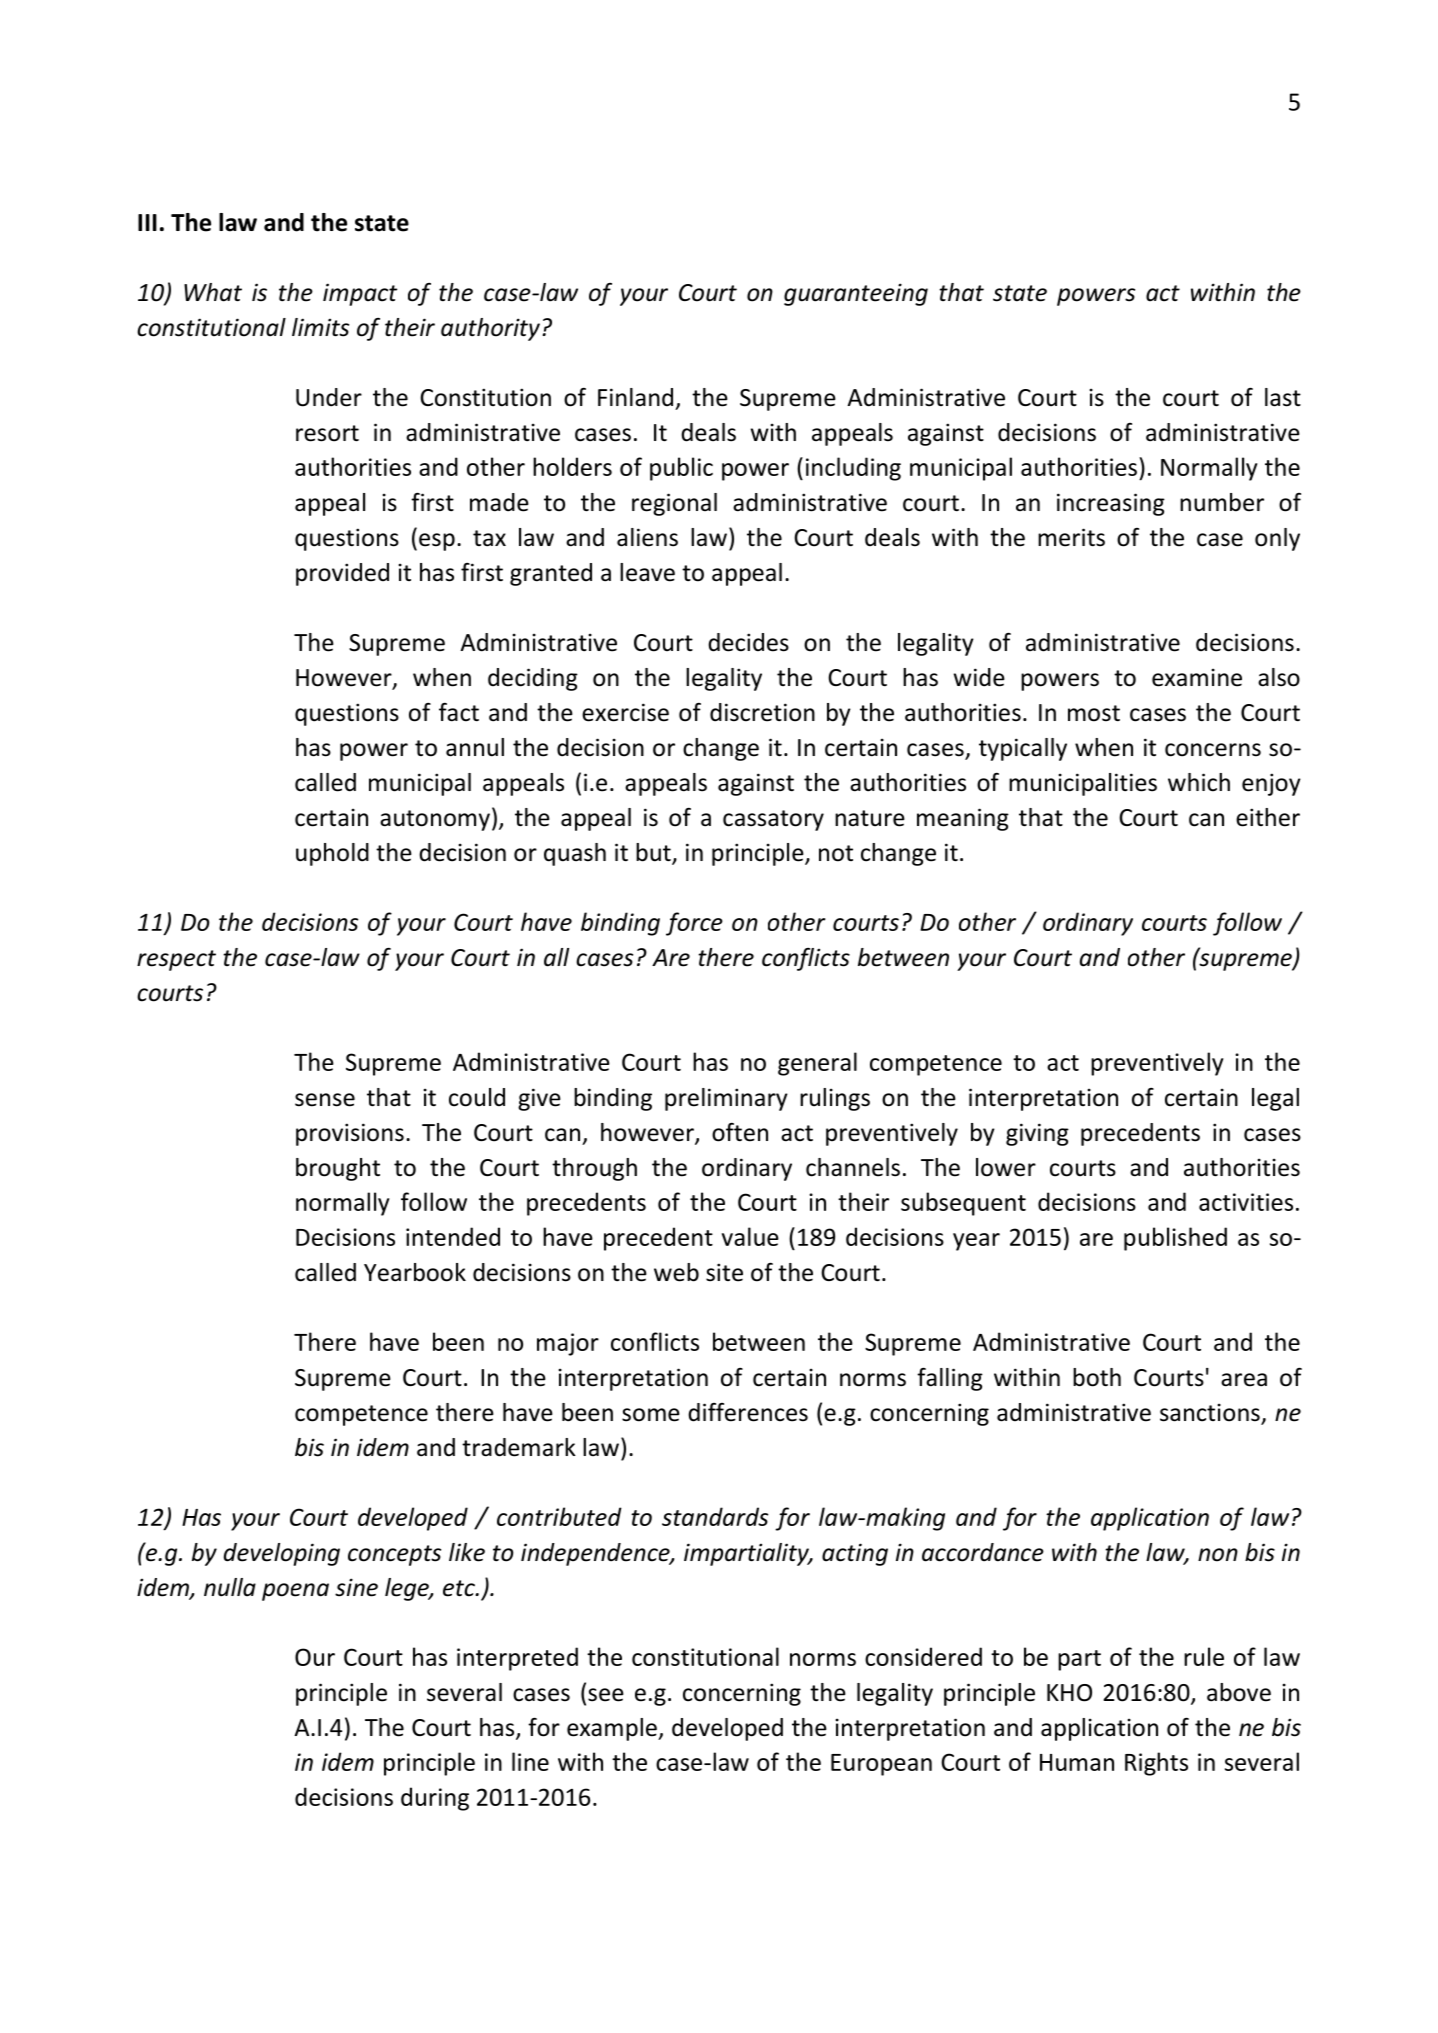 The width and height of the page is (1438, 2033). Describe the element at coordinates (213, 292) in the page. I see `What` at that location.
